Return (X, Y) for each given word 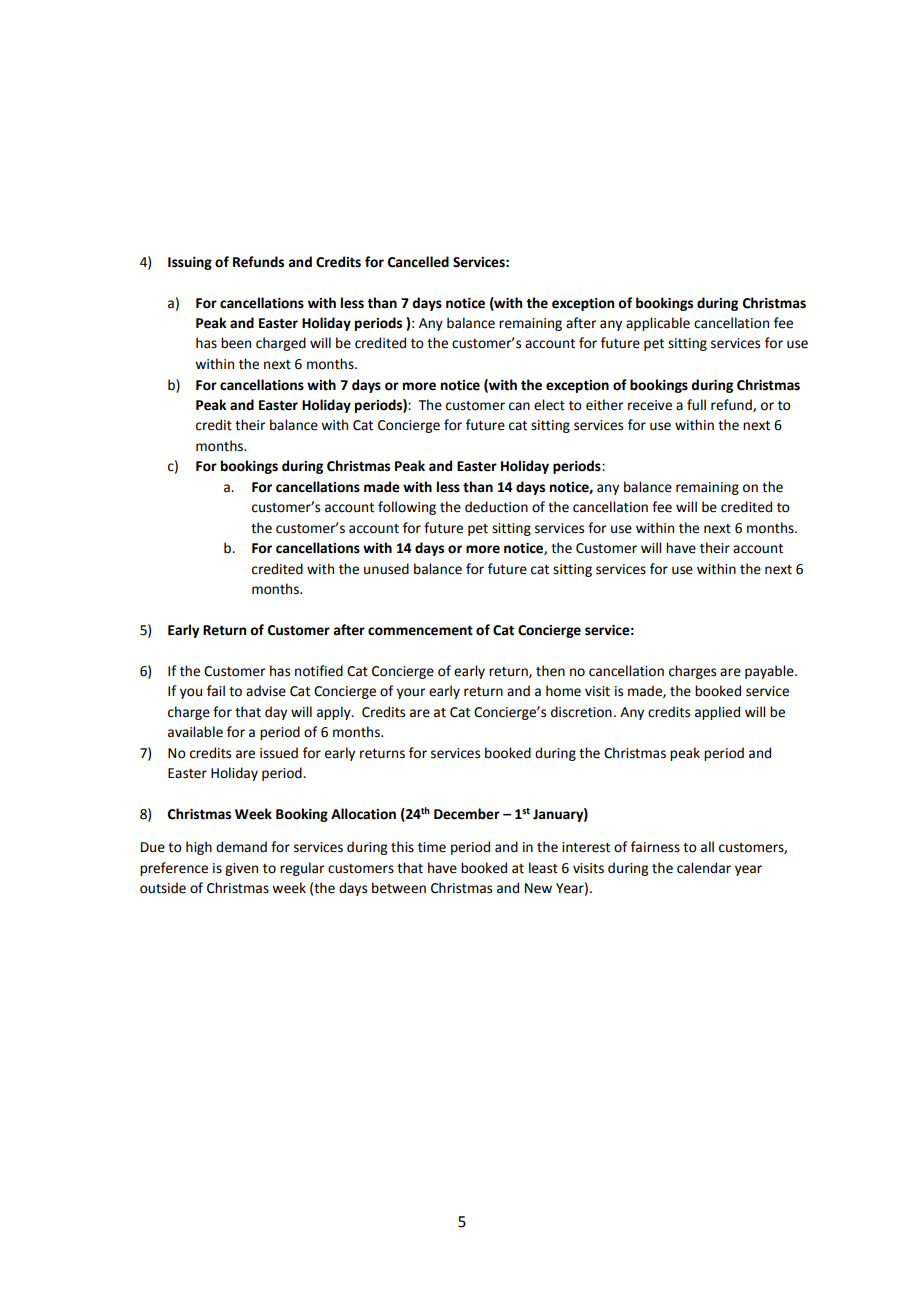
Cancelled (418, 262)
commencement (420, 631)
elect (549, 405)
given (241, 869)
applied (717, 713)
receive (650, 405)
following (407, 508)
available (195, 732)
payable (770, 672)
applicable (658, 324)
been (236, 343)
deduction (496, 507)
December (467, 814)
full (696, 405)
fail (216, 691)
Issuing (190, 263)
